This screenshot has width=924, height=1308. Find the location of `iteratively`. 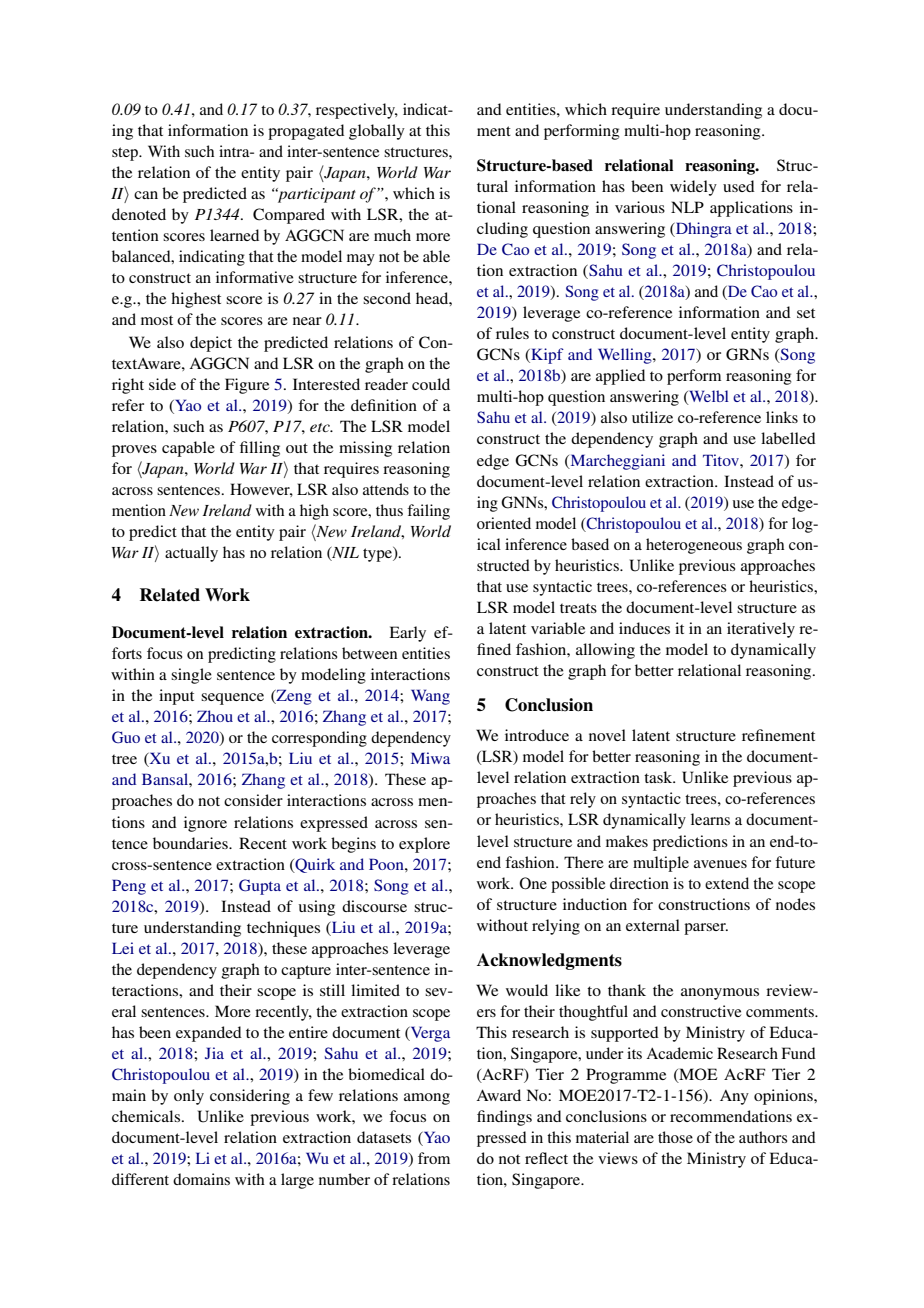

iteratively is located at coordinates (761, 630).
